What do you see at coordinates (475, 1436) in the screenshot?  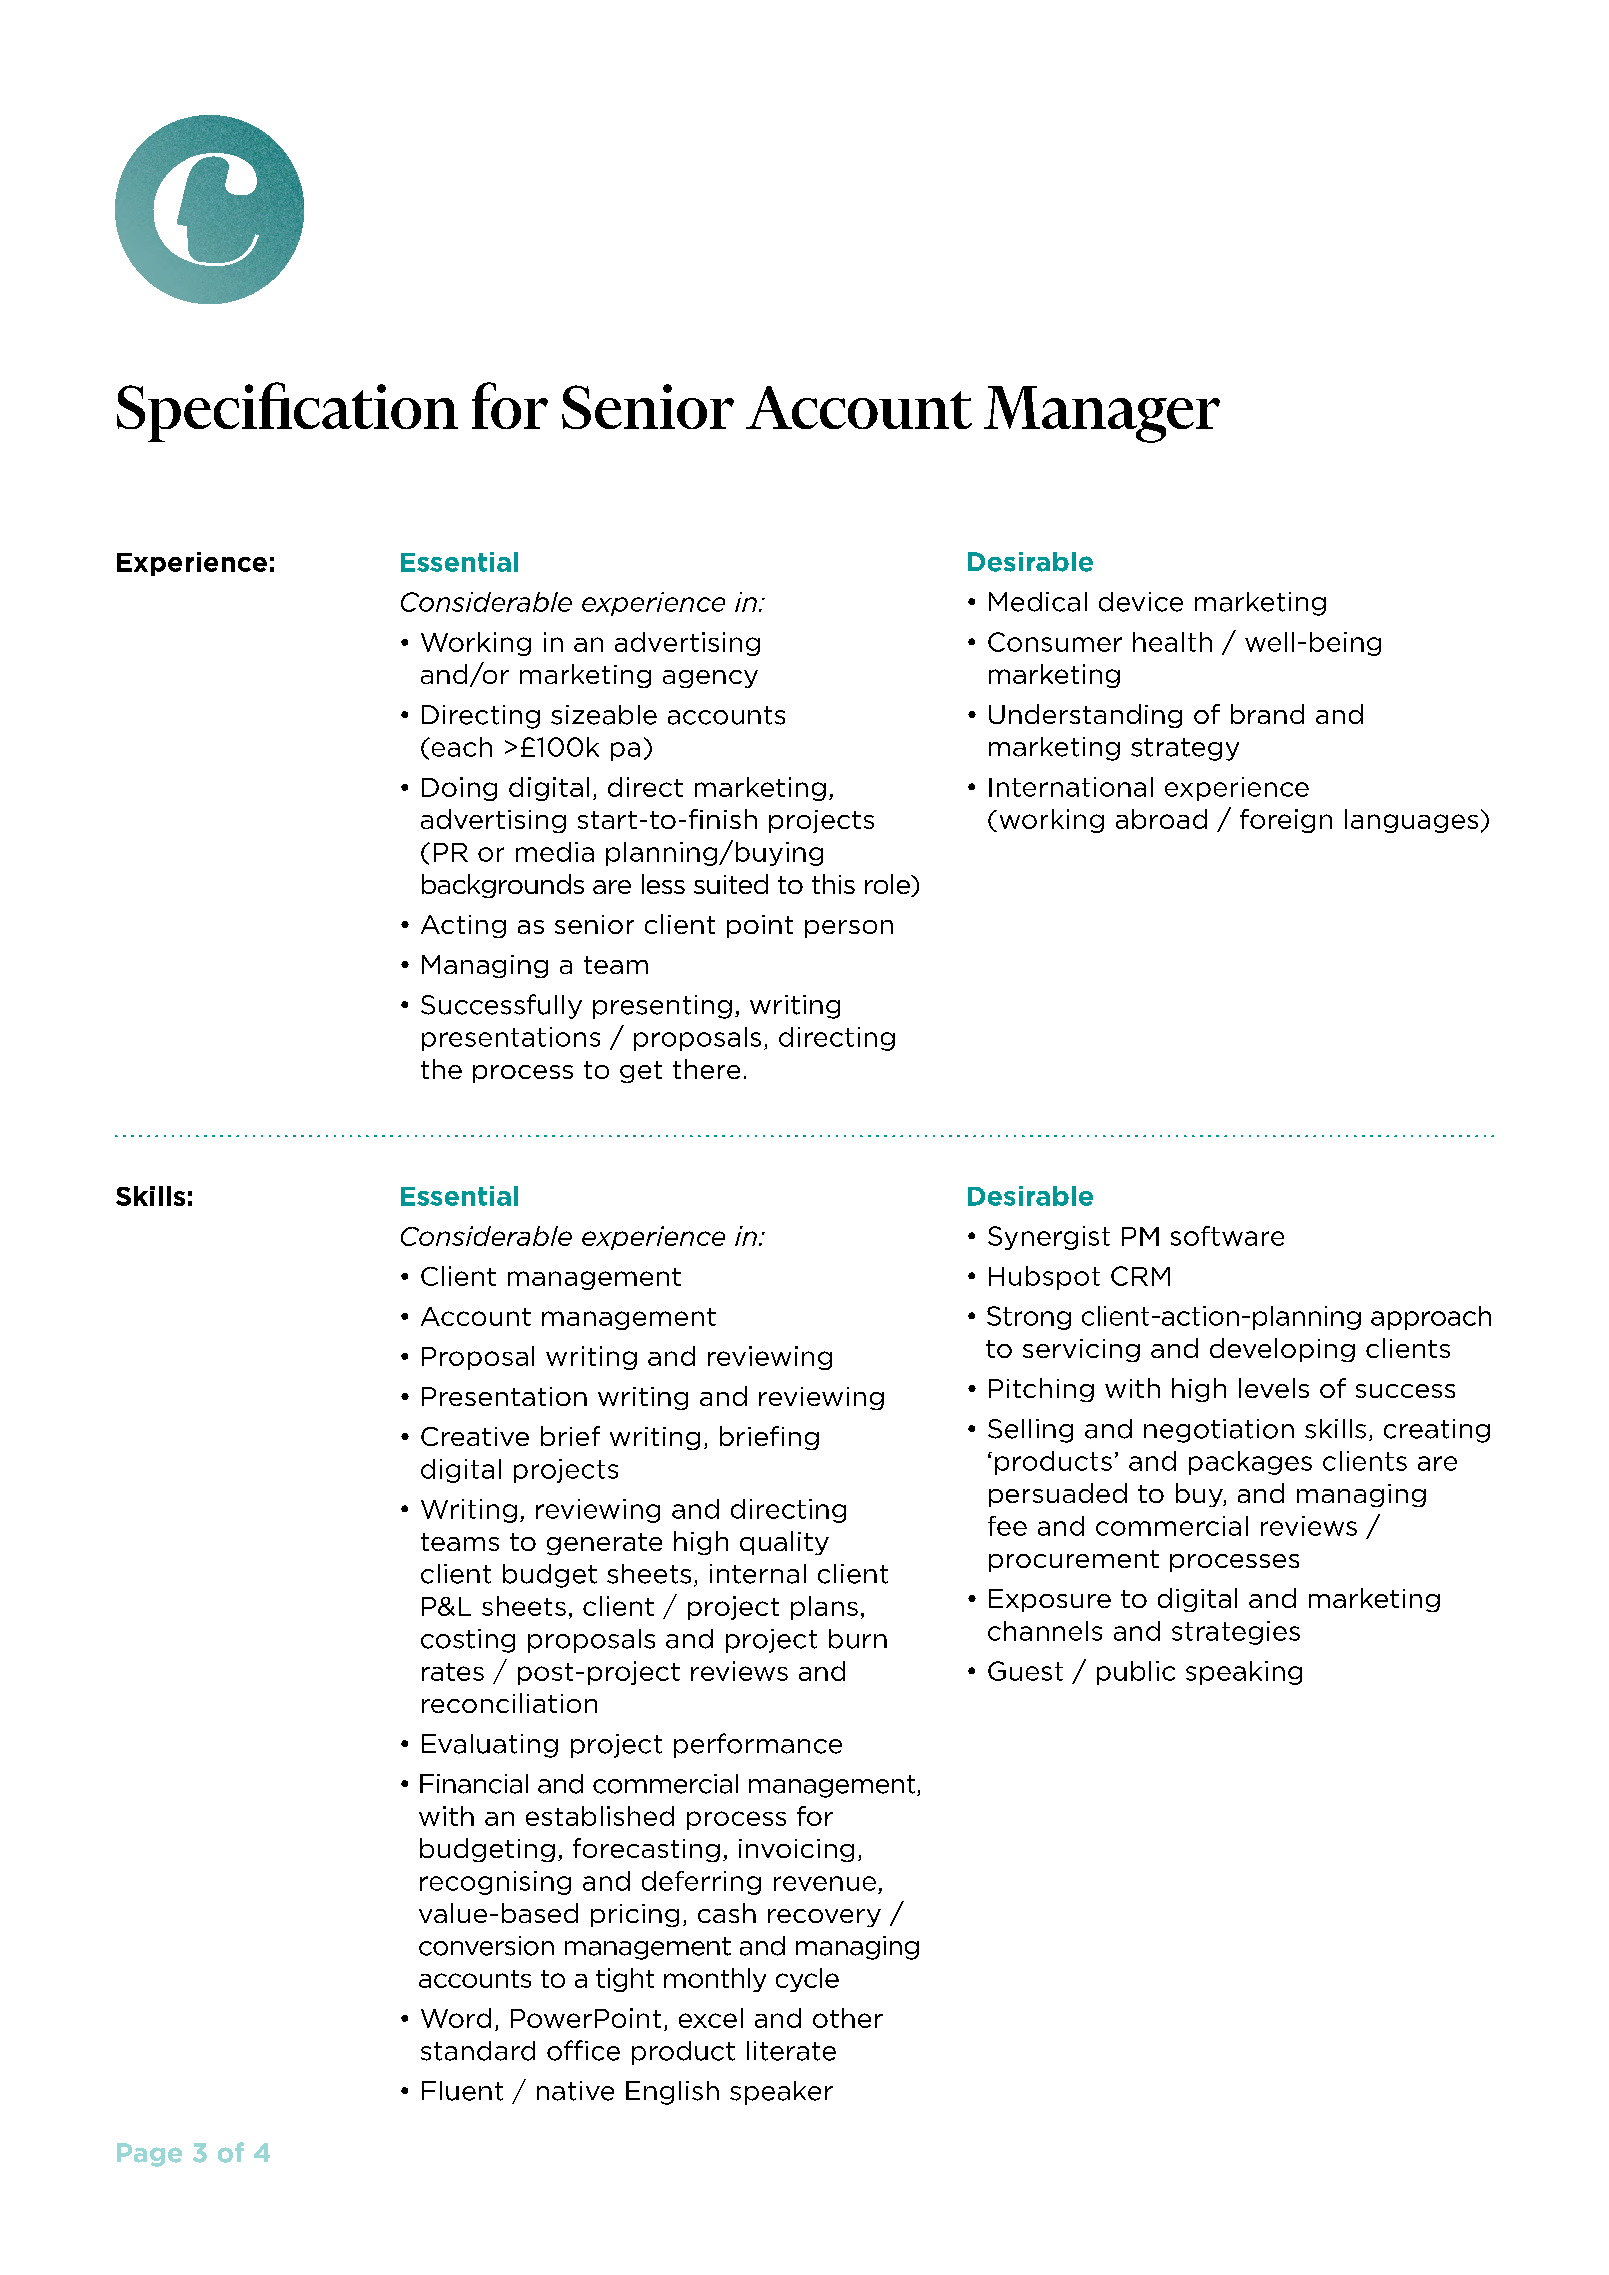 I see `Creative` at bounding box center [475, 1436].
